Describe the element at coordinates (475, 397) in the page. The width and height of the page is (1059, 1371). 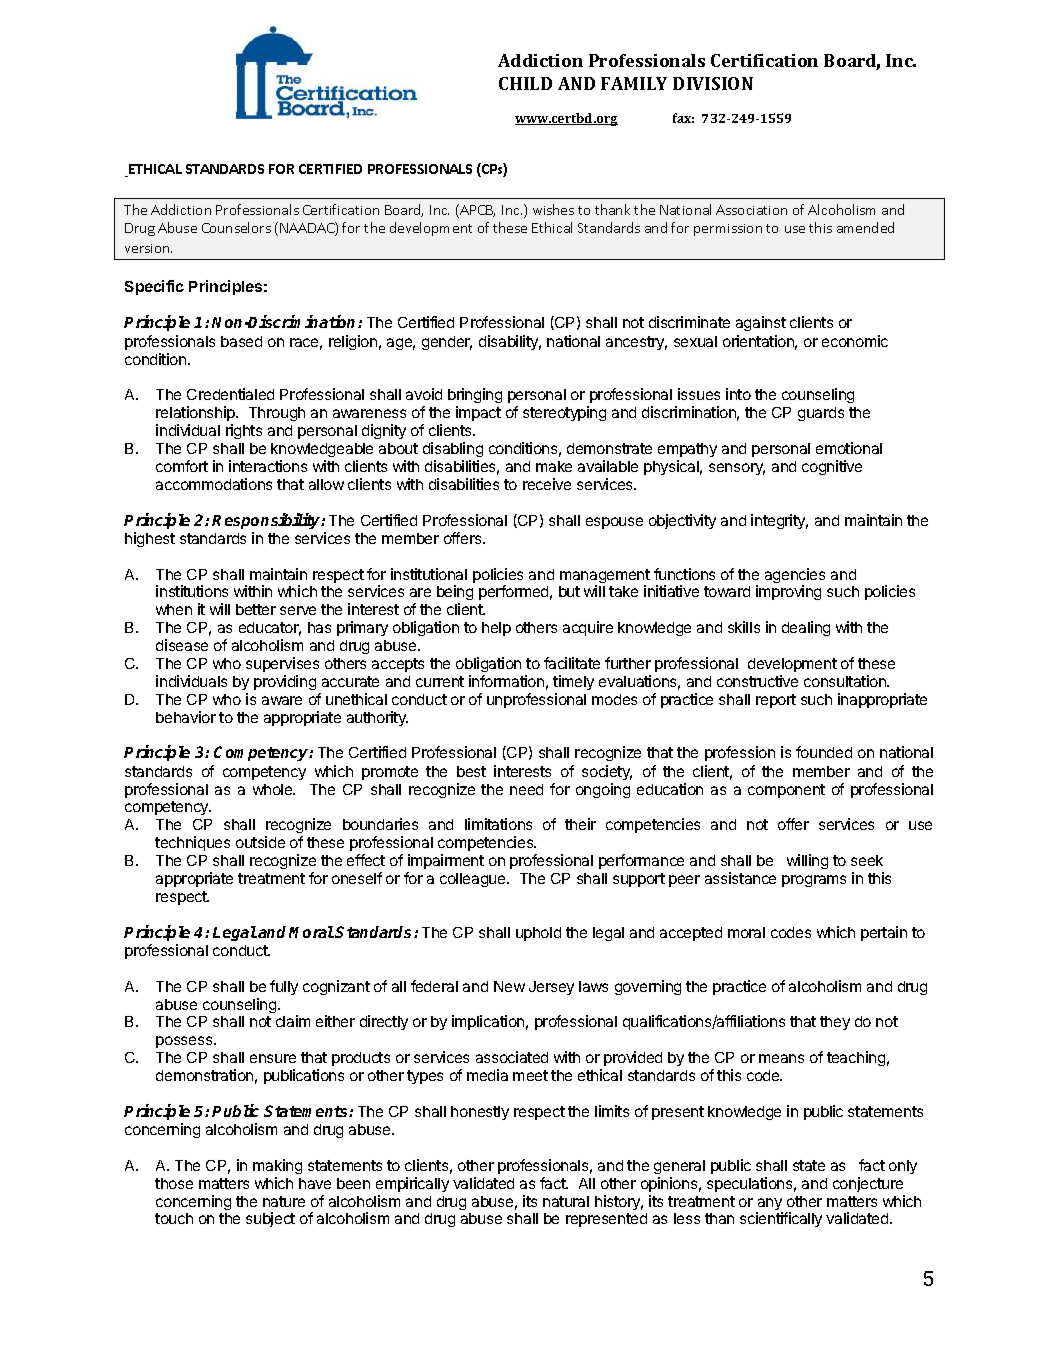
I see `bringing` at that location.
